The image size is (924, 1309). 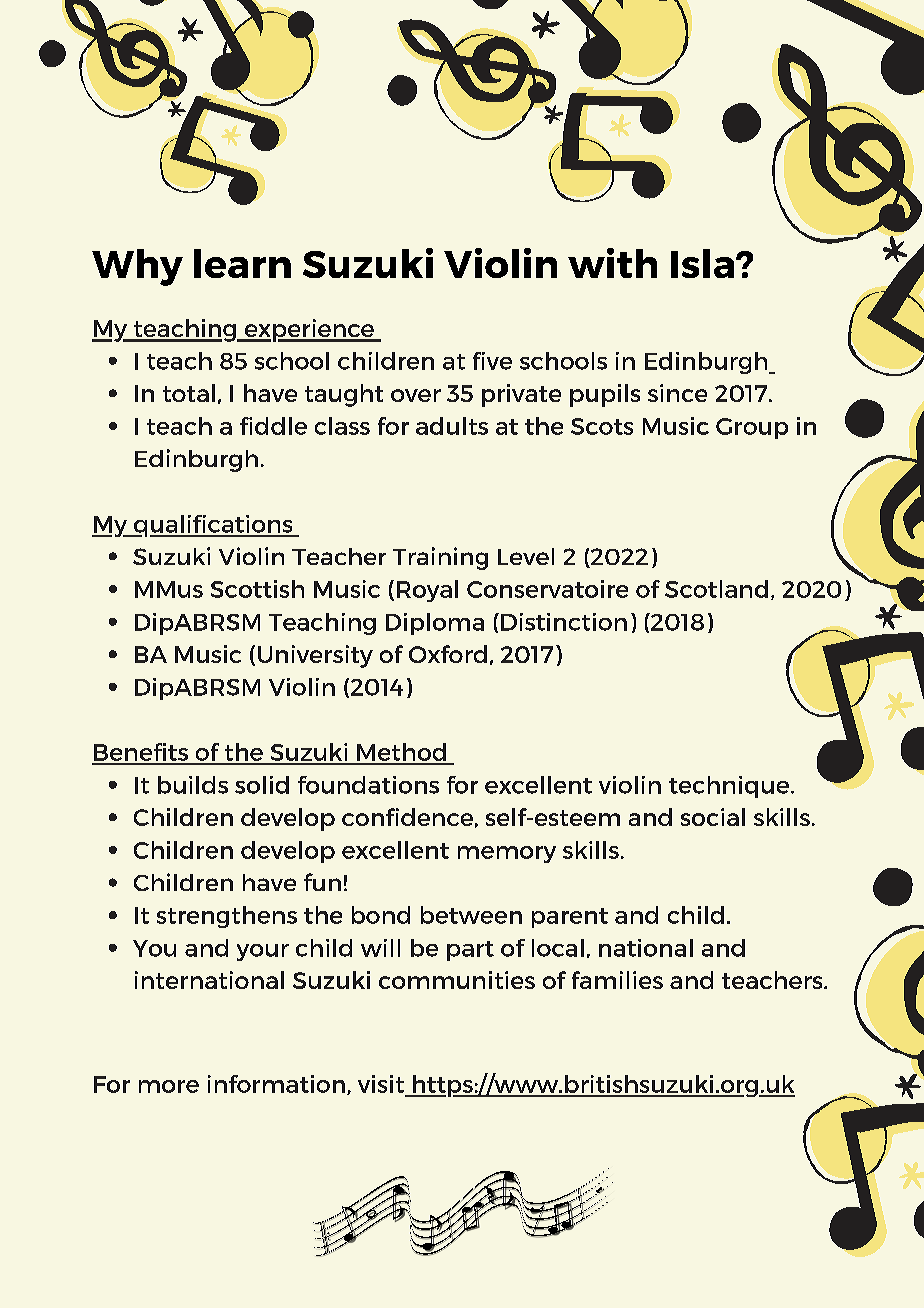 What do you see at coordinates (193, 785) in the document?
I see `builds` at bounding box center [193, 785].
